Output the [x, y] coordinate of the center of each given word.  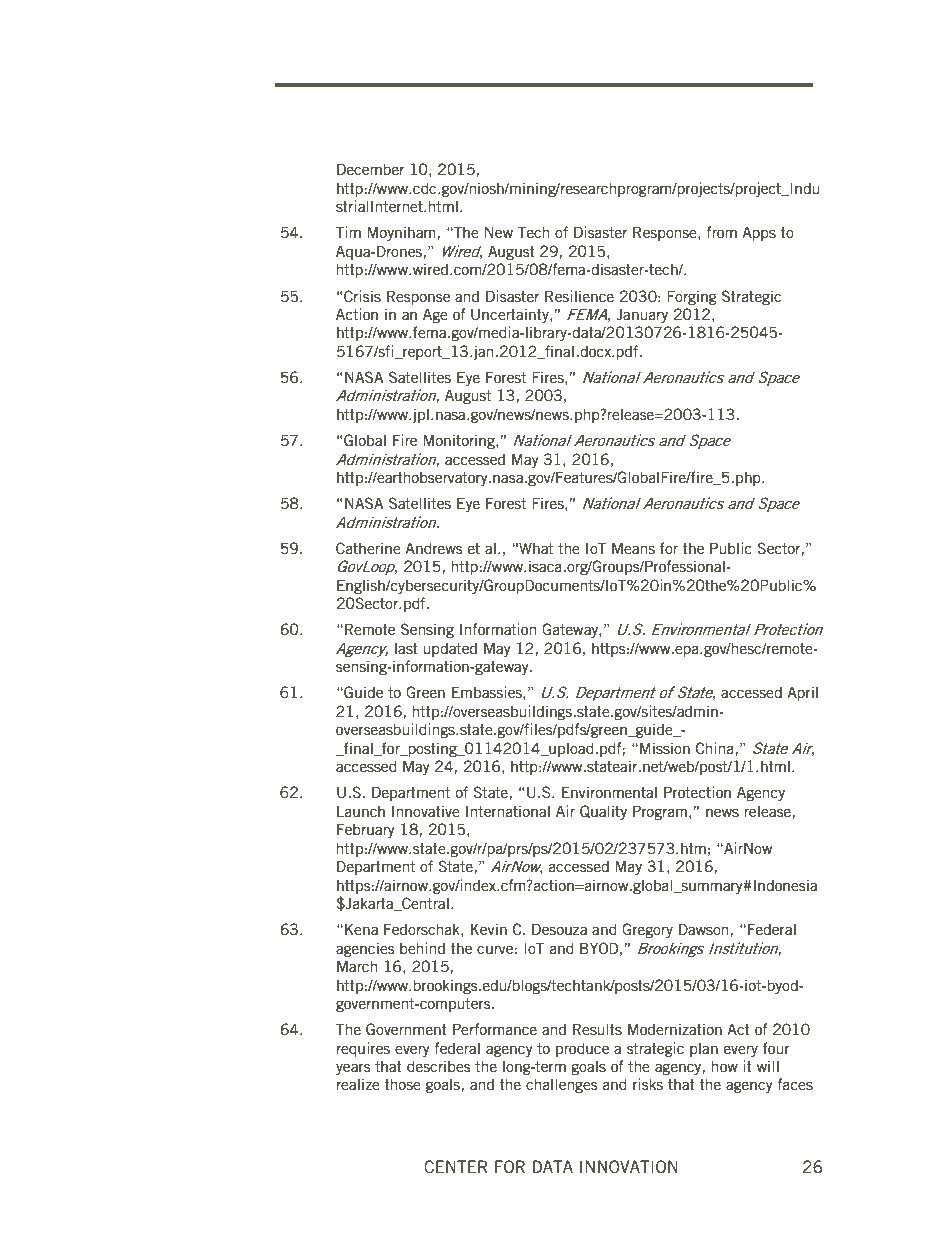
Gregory [647, 930]
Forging [692, 297]
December [370, 169]
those [402, 1084]
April [802, 693]
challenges [562, 1085]
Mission [665, 748]
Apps [759, 233]
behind [422, 948]
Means [633, 548]
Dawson [703, 929]
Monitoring [460, 441]
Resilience [579, 296]
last [406, 648]
